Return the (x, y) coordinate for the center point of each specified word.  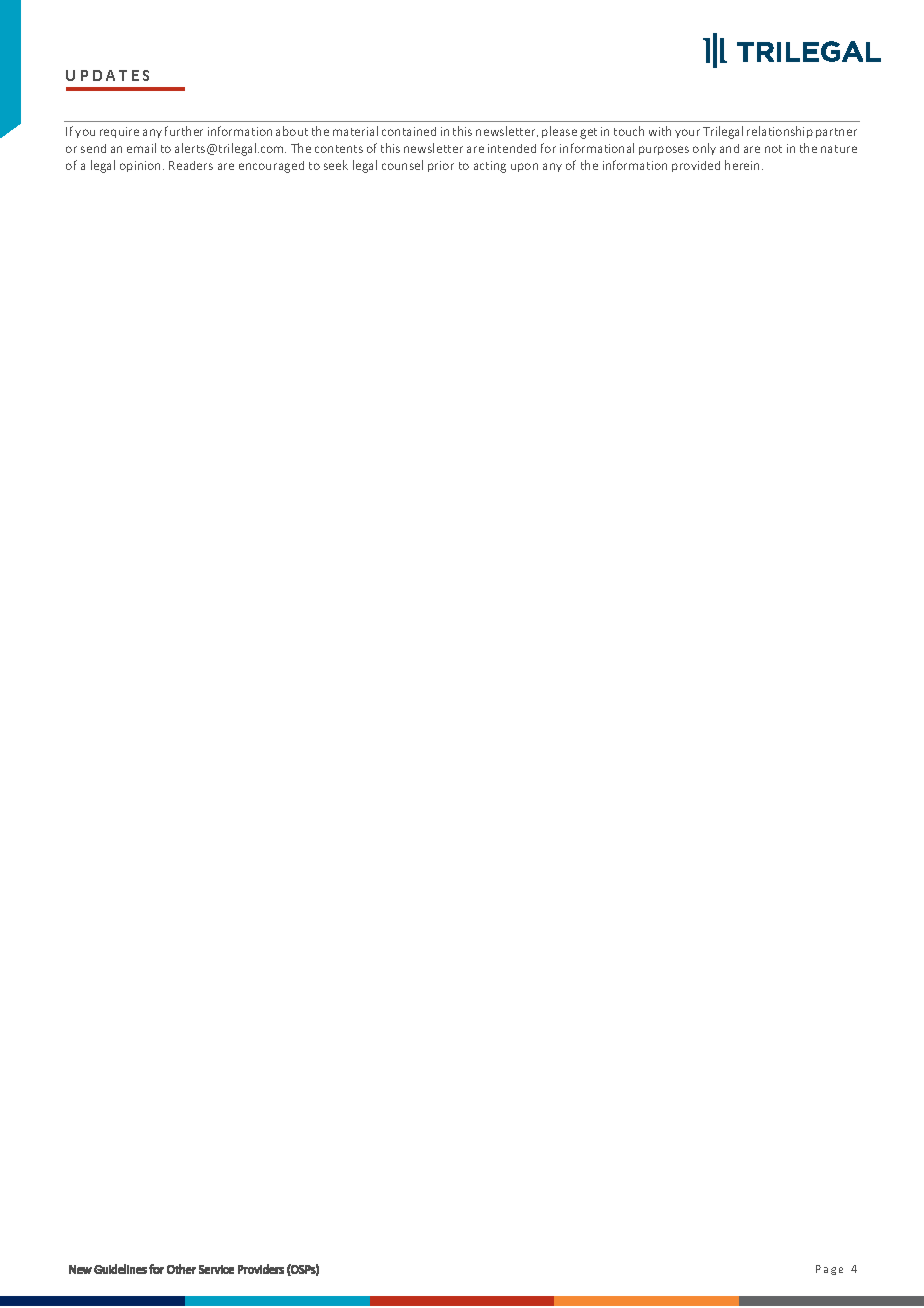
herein (744, 165)
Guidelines (120, 1269)
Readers (191, 165)
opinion (142, 166)
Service (216, 1269)
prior (441, 166)
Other (181, 1269)
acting (490, 167)
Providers (261, 1269)
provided (696, 166)
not (773, 149)
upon (524, 167)
